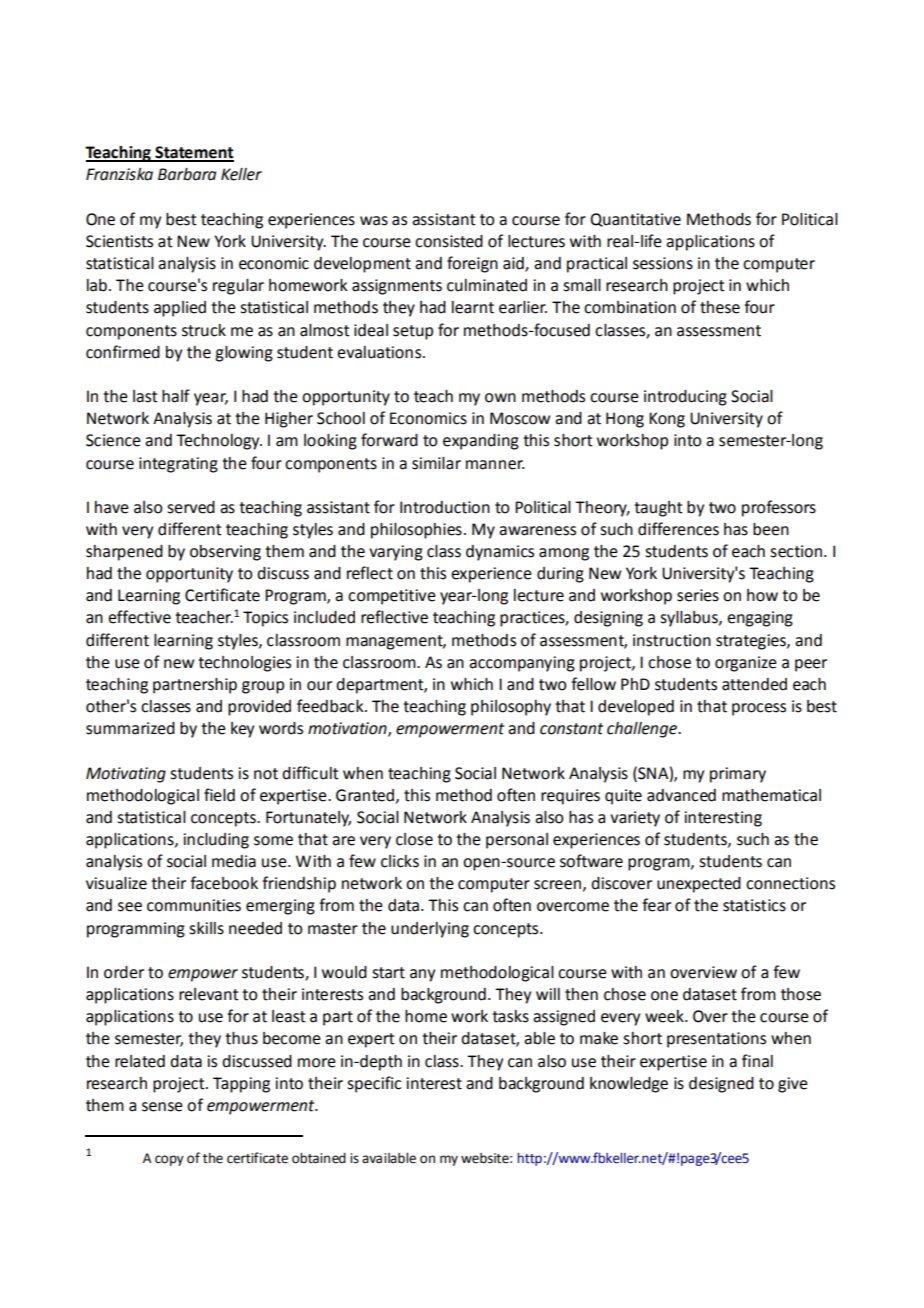 The image size is (924, 1308). I want to click on sense, so click(162, 1107).
